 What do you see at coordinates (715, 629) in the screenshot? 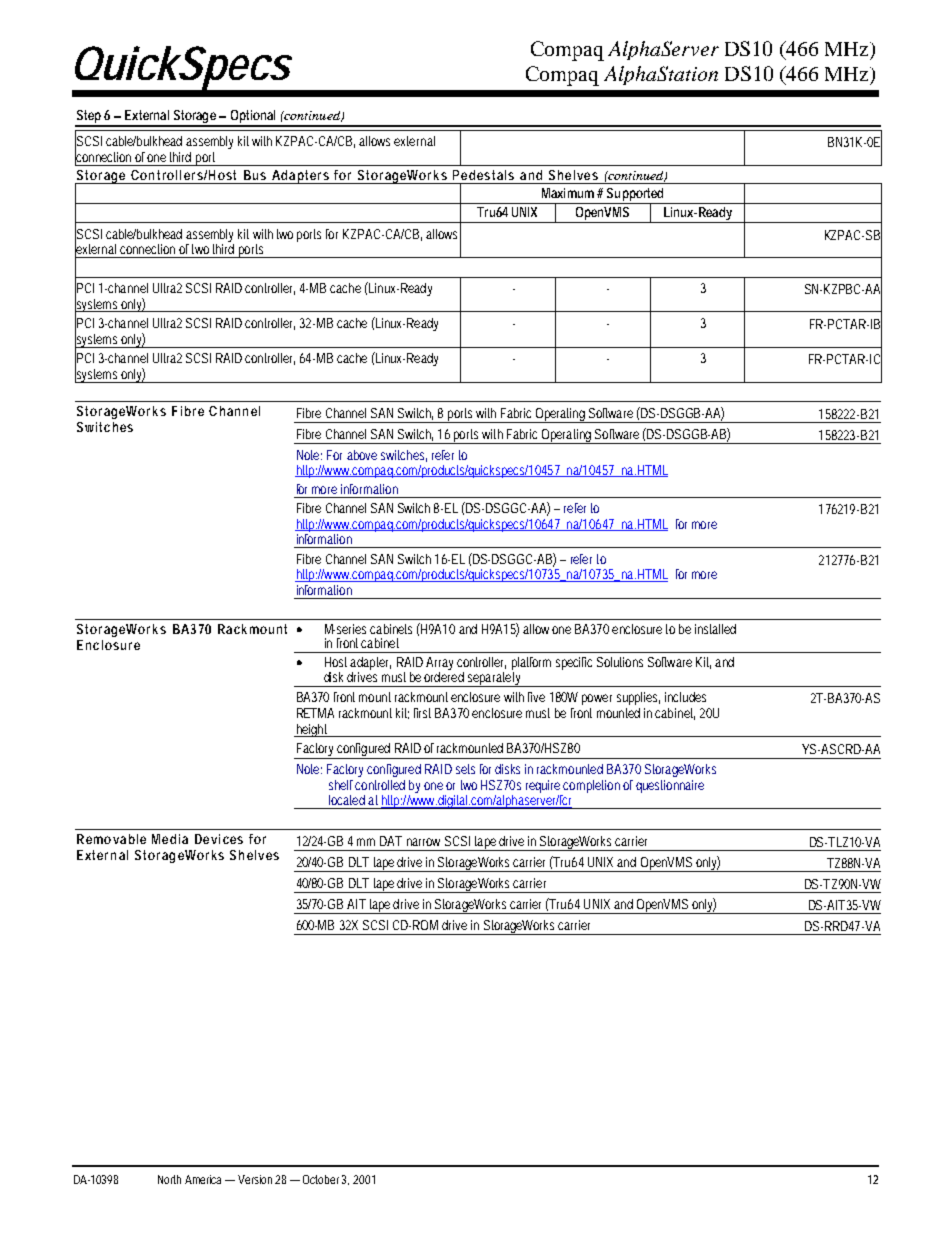
I see `installed` at bounding box center [715, 629].
